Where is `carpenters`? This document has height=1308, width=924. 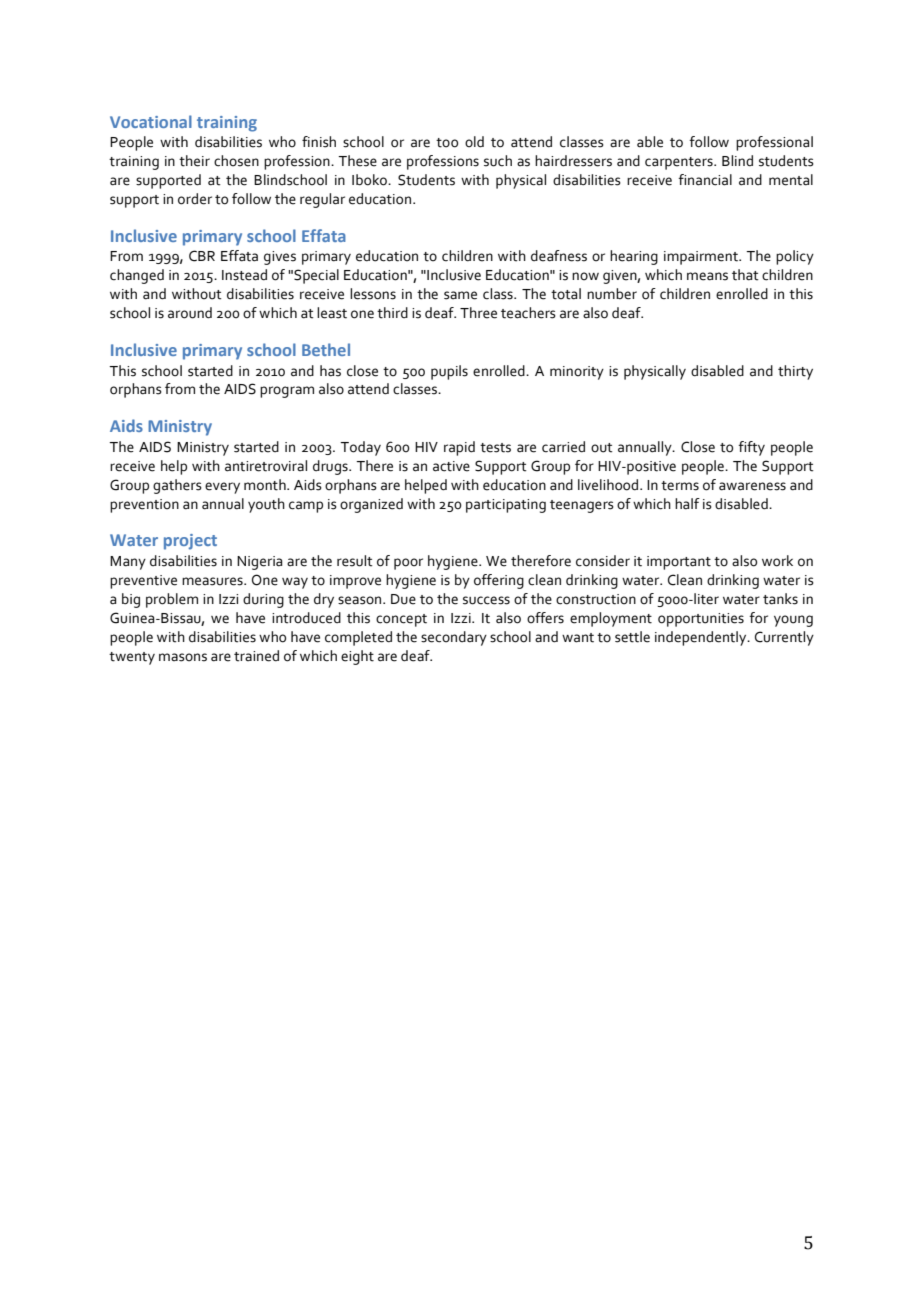
carpenters is located at coordinates (680, 163).
